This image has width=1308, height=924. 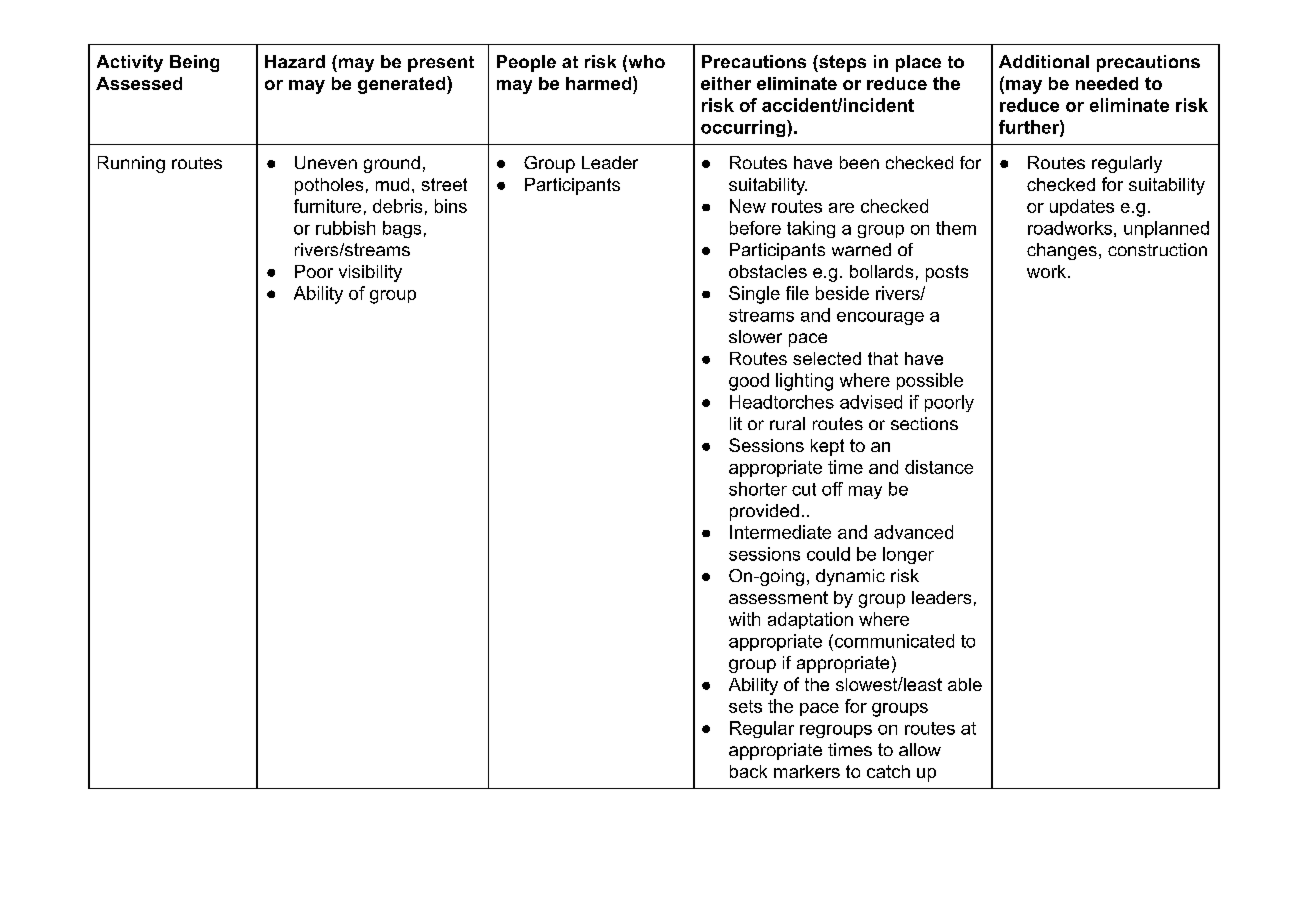 I want to click on posts, so click(x=947, y=273).
